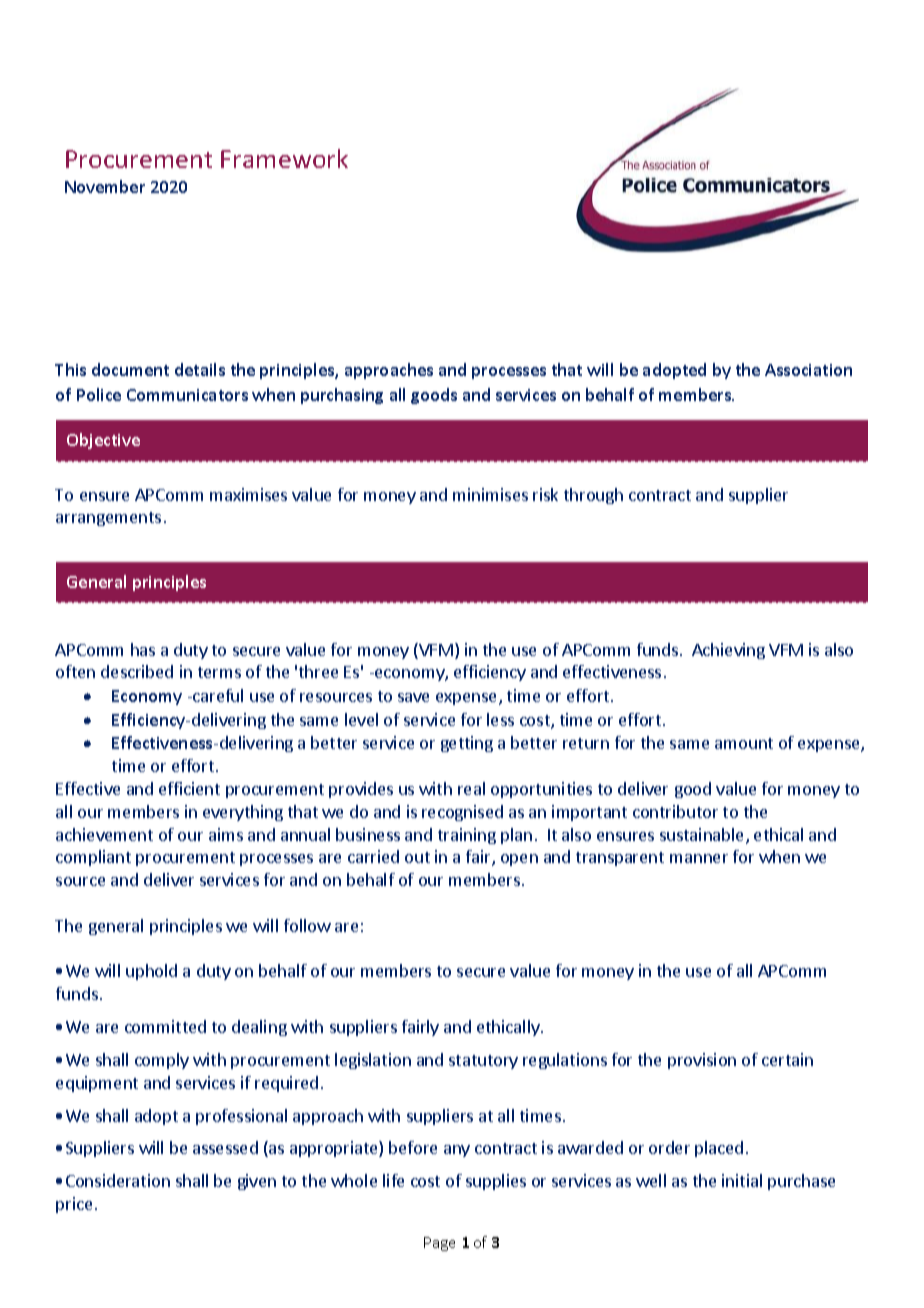  Describe the element at coordinates (118, 1180) in the page. I see `Consideration` at that location.
